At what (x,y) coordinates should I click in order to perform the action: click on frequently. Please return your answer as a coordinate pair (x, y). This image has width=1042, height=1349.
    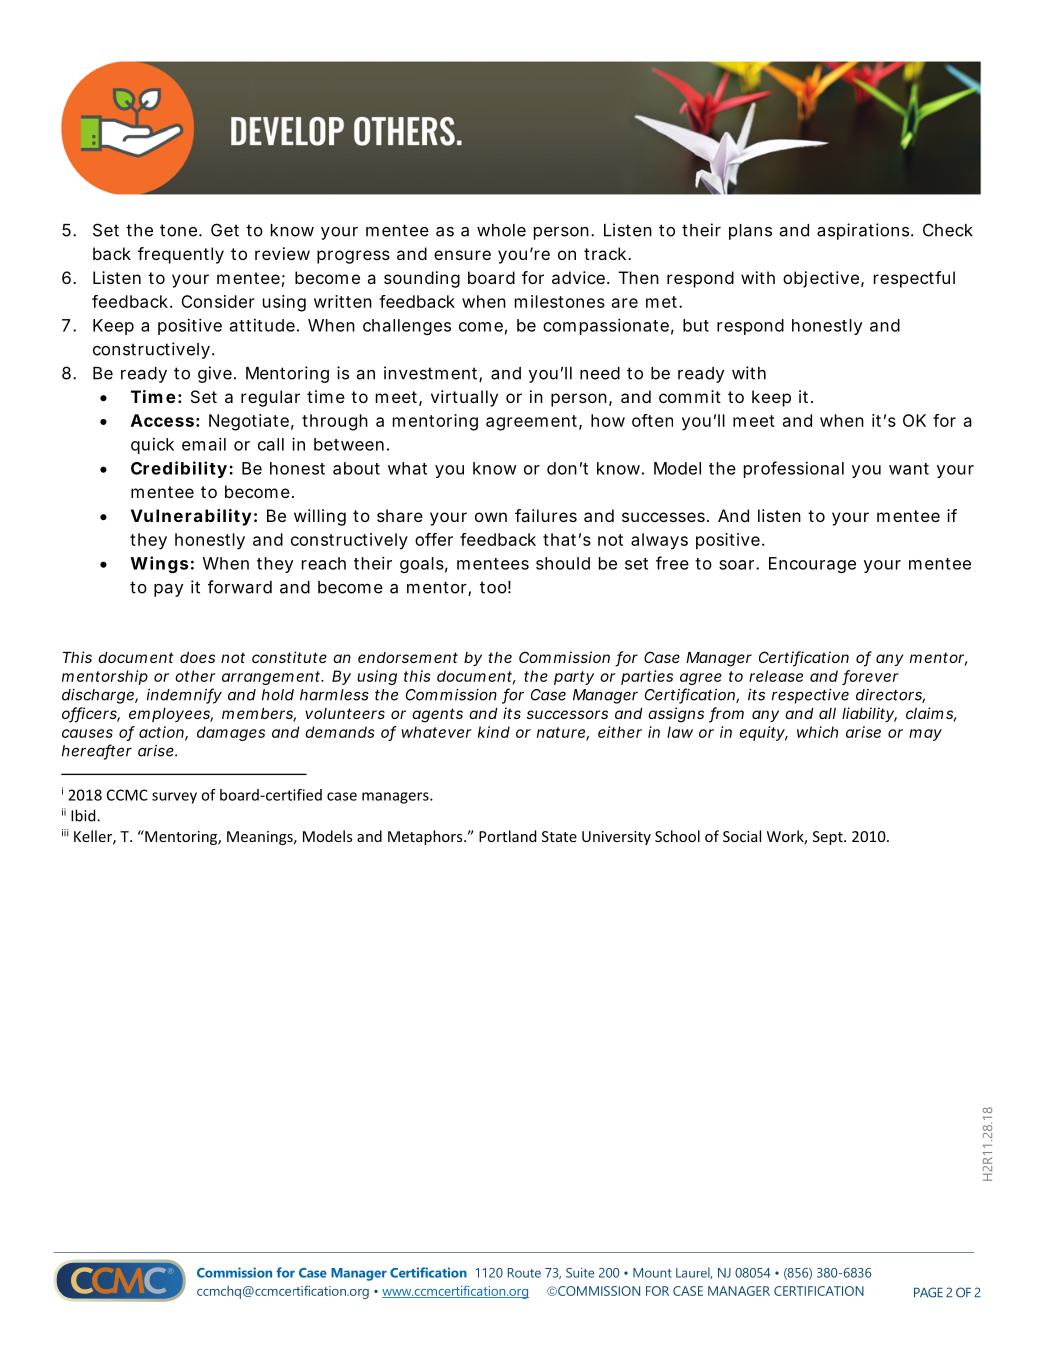
    Looking at the image, I should click on (181, 255).
